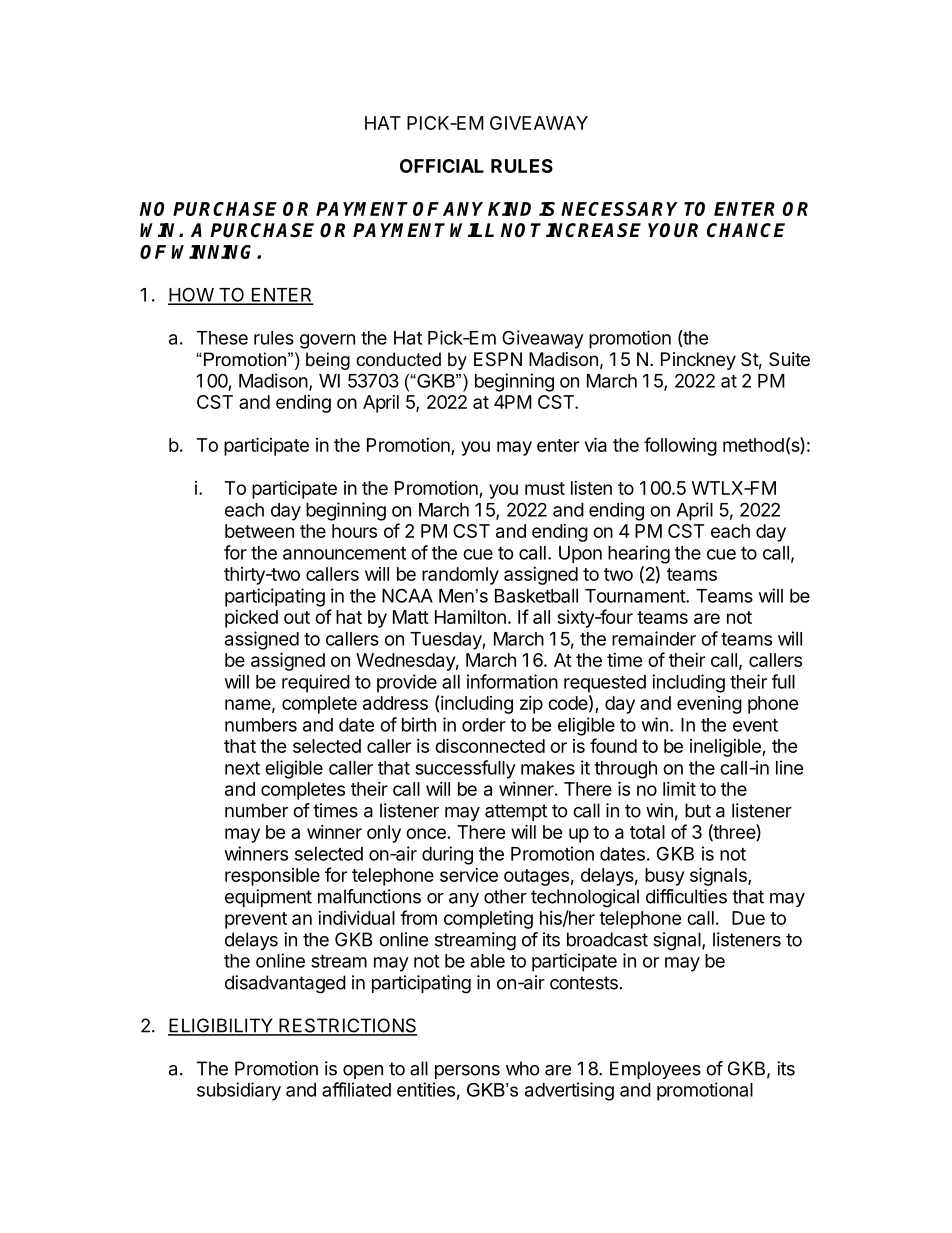 The width and height of the page is (952, 1233). I want to click on between, so click(259, 531).
